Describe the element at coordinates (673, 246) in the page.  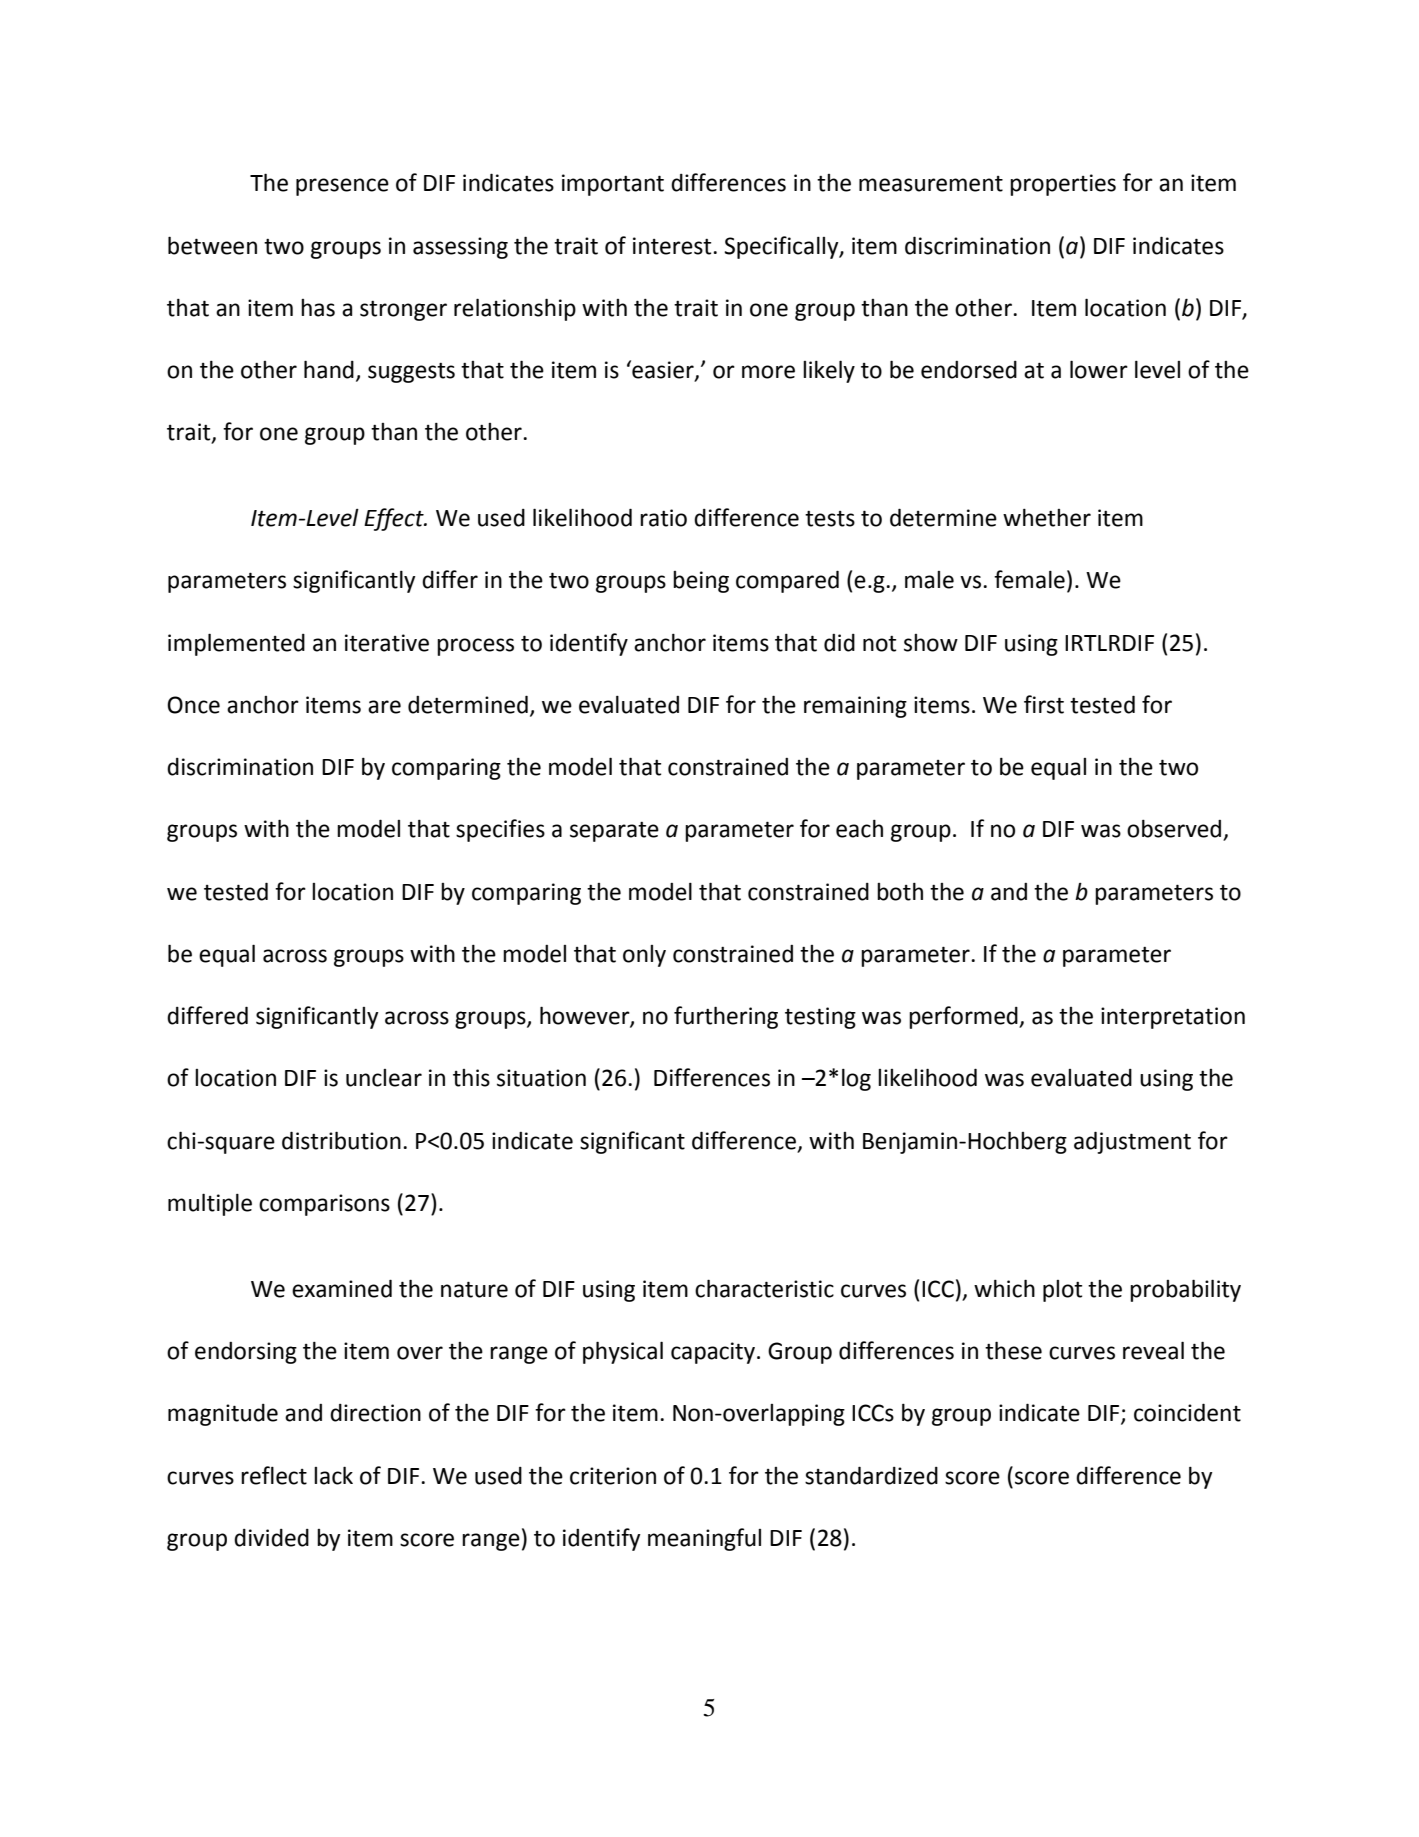
I see `interest` at that location.
